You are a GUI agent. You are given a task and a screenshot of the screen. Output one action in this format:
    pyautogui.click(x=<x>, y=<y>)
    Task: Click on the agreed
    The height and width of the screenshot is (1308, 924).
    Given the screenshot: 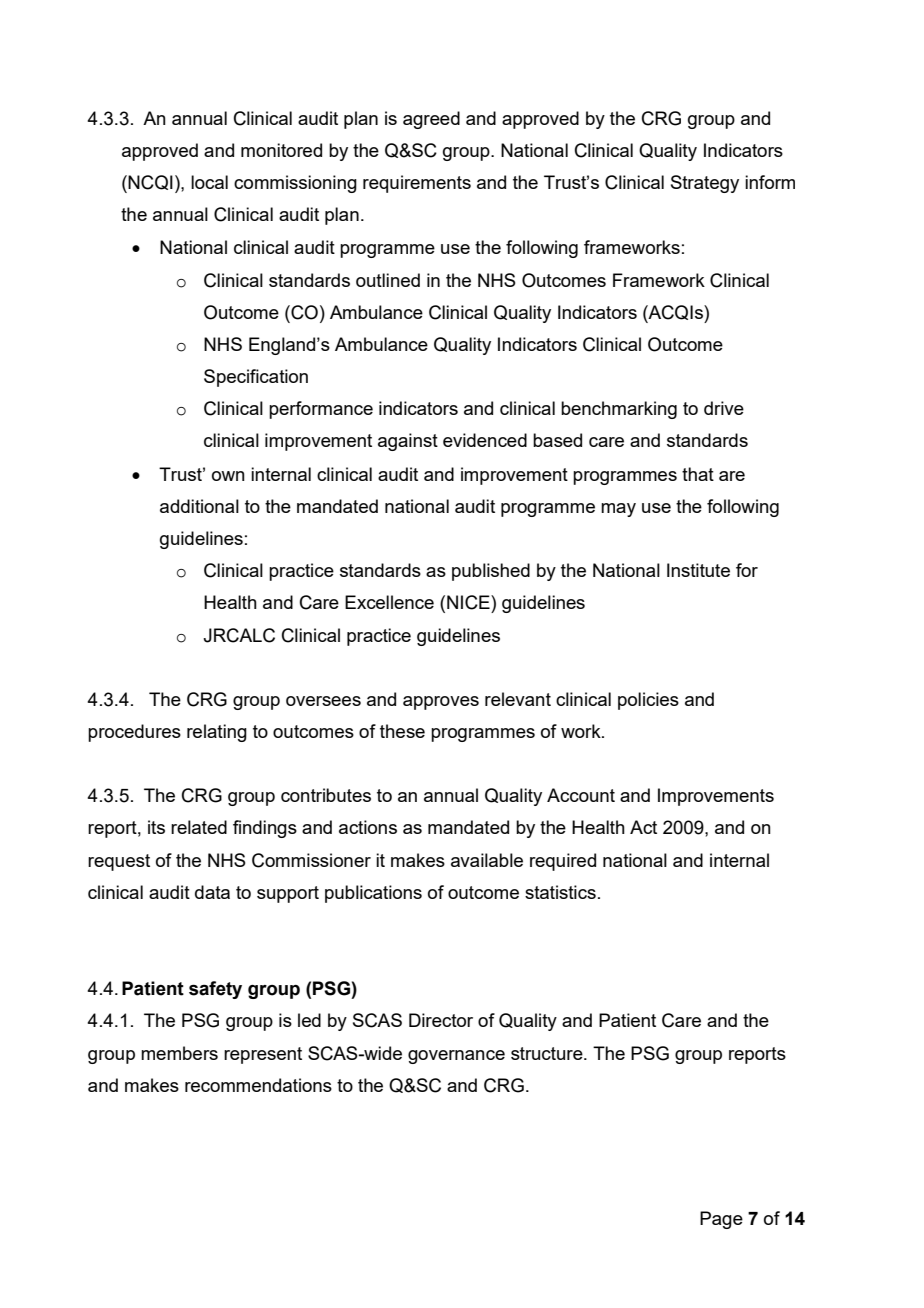 What is the action you would take?
    pyautogui.click(x=431, y=120)
